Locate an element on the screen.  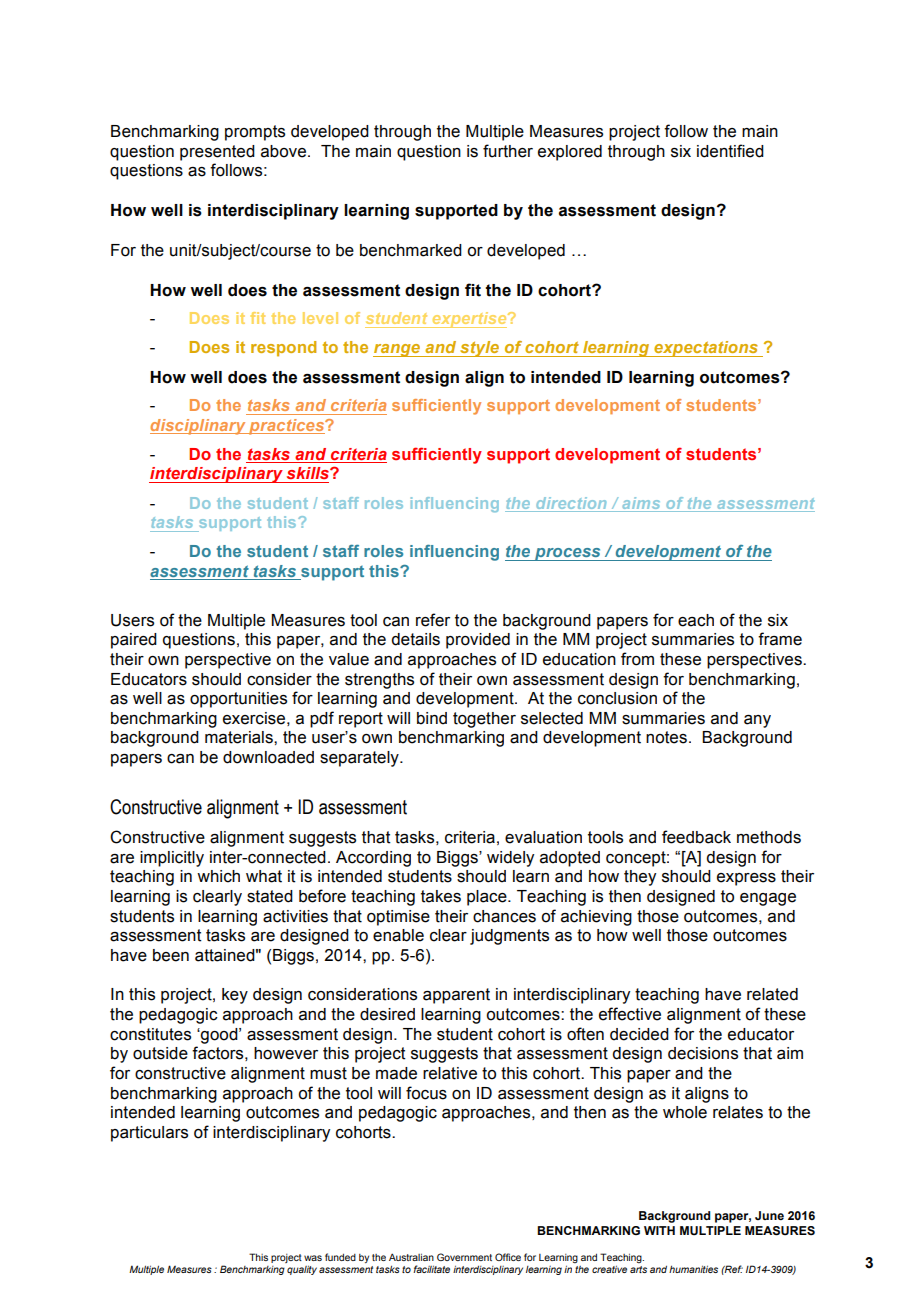
further is located at coordinates (508, 151).
